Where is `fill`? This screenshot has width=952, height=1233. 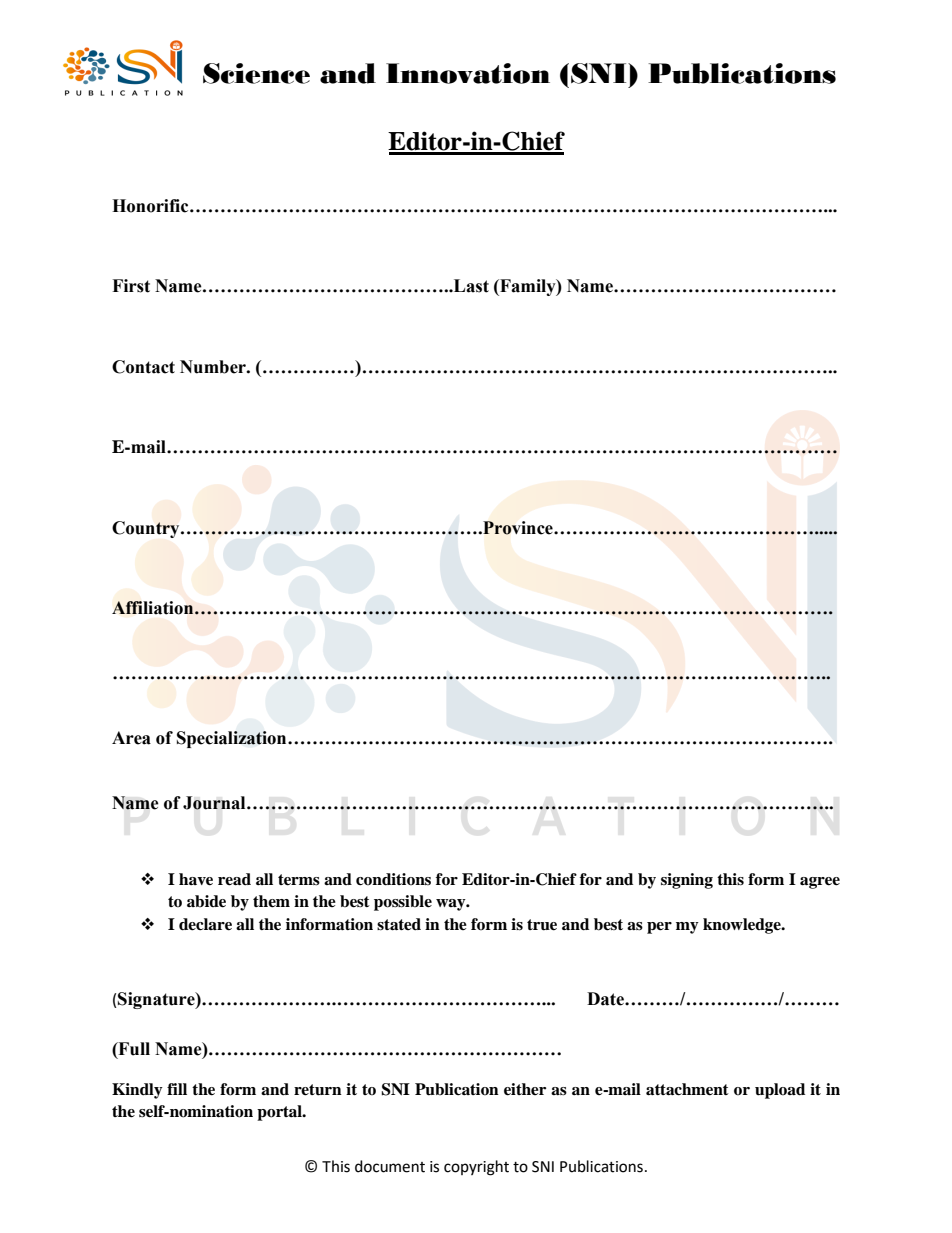
fill is located at coordinates (177, 1089).
